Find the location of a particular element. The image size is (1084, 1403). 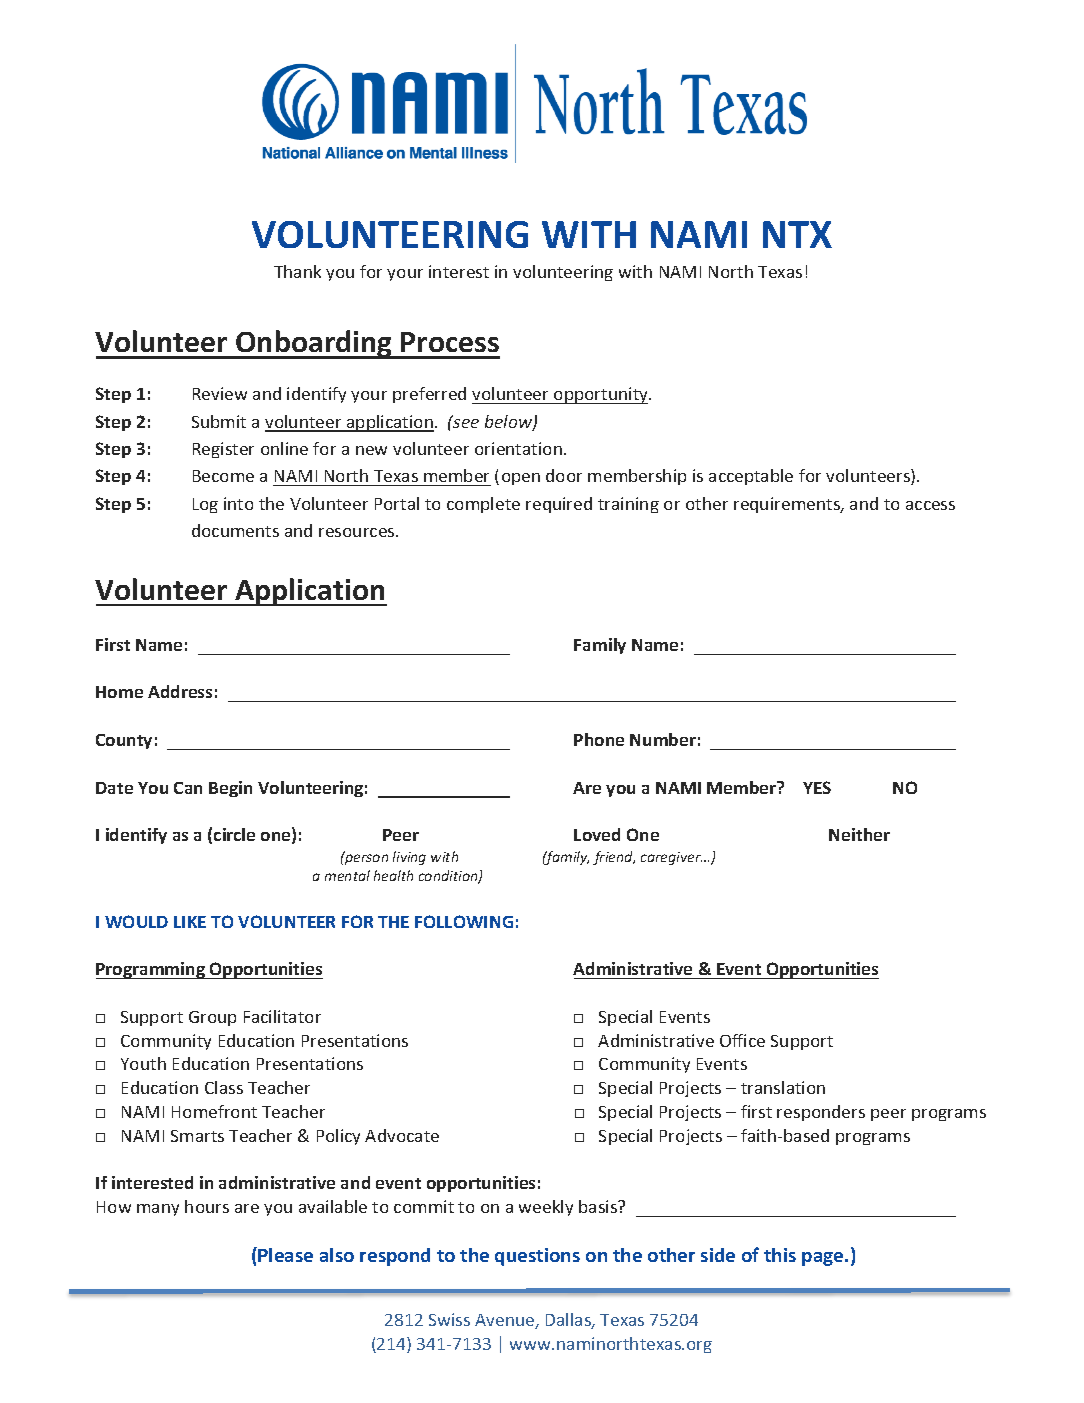

acceptable is located at coordinates (751, 477).
